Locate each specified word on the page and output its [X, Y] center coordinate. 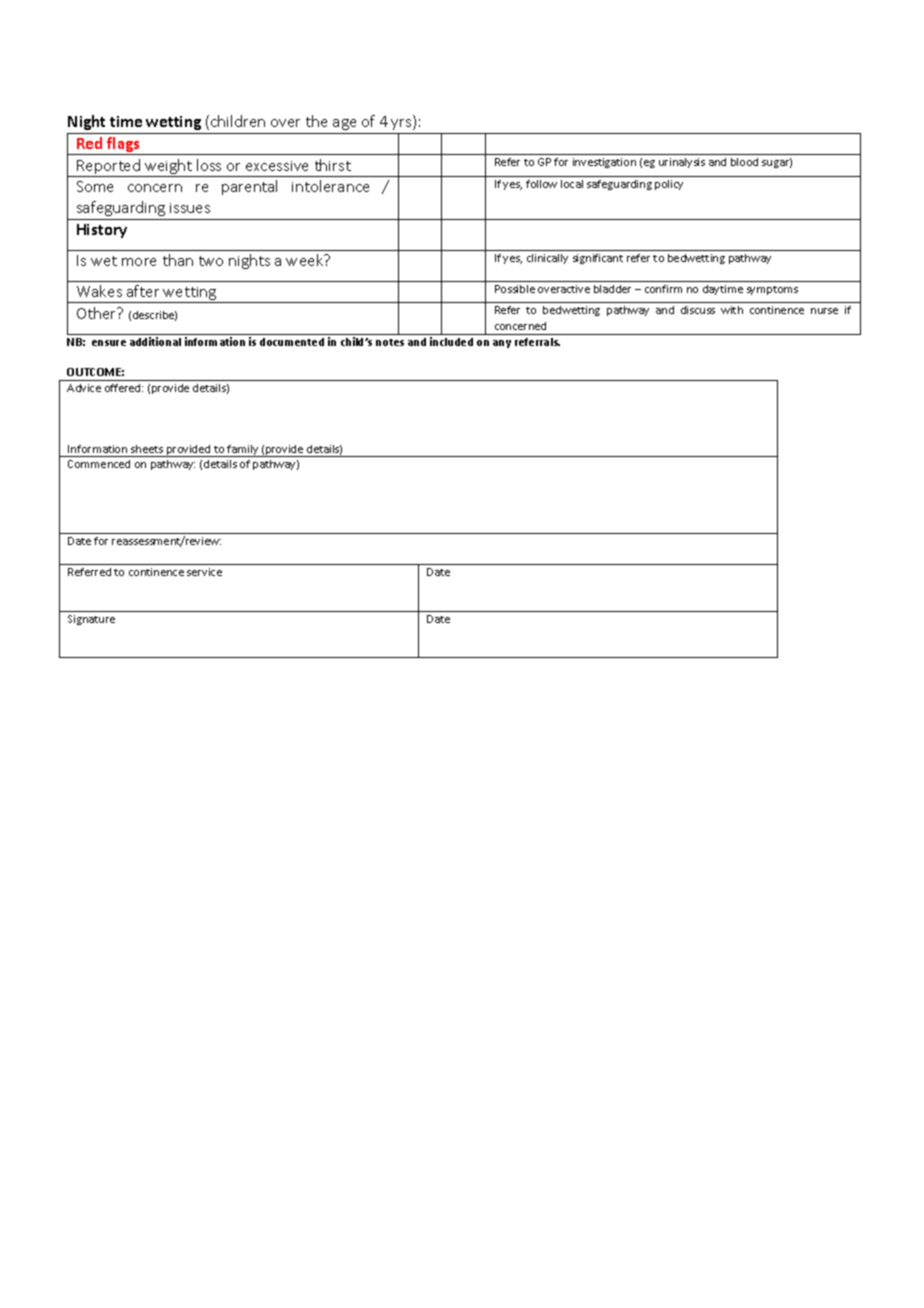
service [204, 572]
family [243, 451]
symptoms [772, 290]
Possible [515, 289]
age [344, 124]
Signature [91, 620]
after [143, 291]
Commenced [99, 464]
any [502, 344]
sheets [147, 449]
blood [744, 162]
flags [123, 146]
